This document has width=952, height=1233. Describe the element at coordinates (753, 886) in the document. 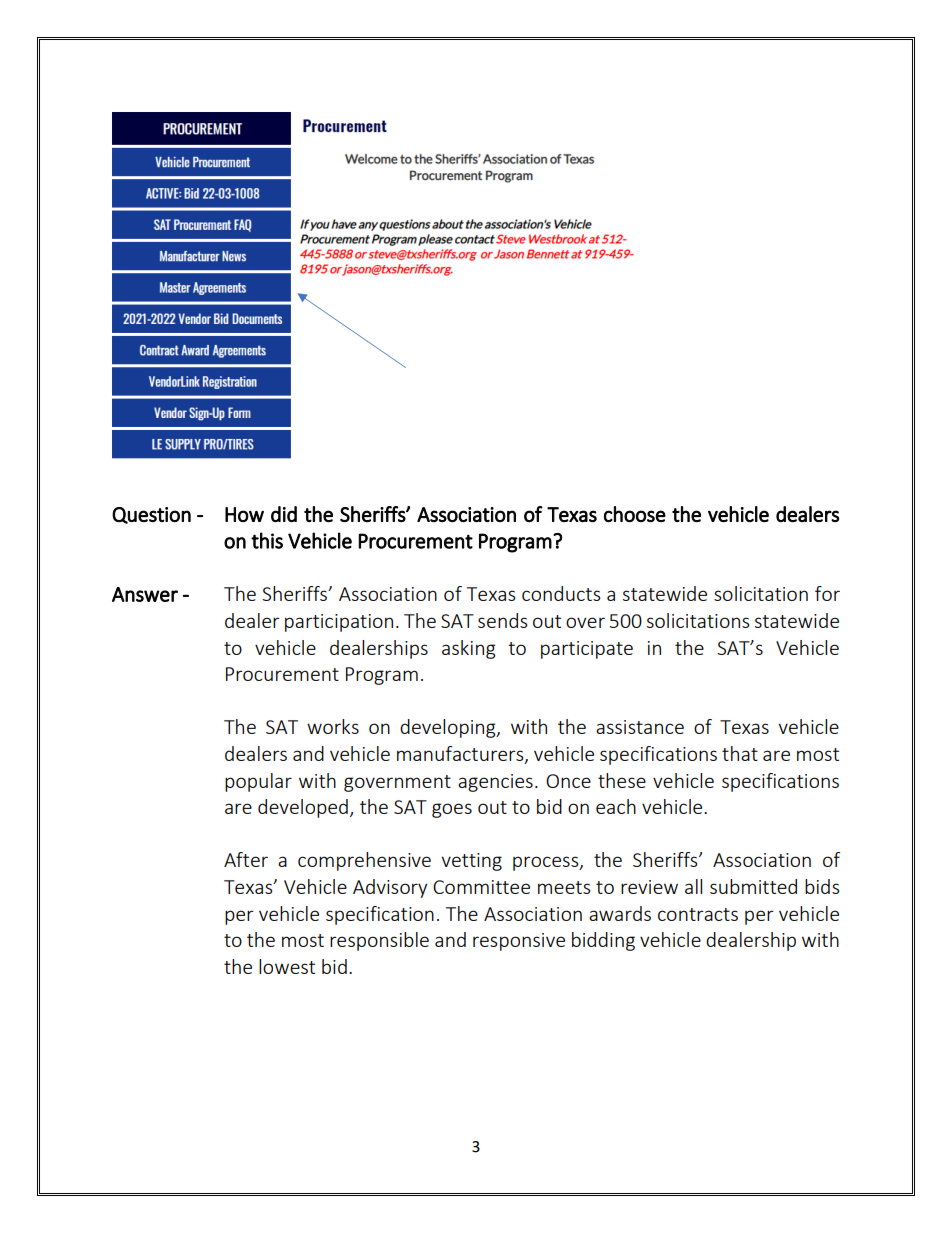

I see `submitted` at that location.
